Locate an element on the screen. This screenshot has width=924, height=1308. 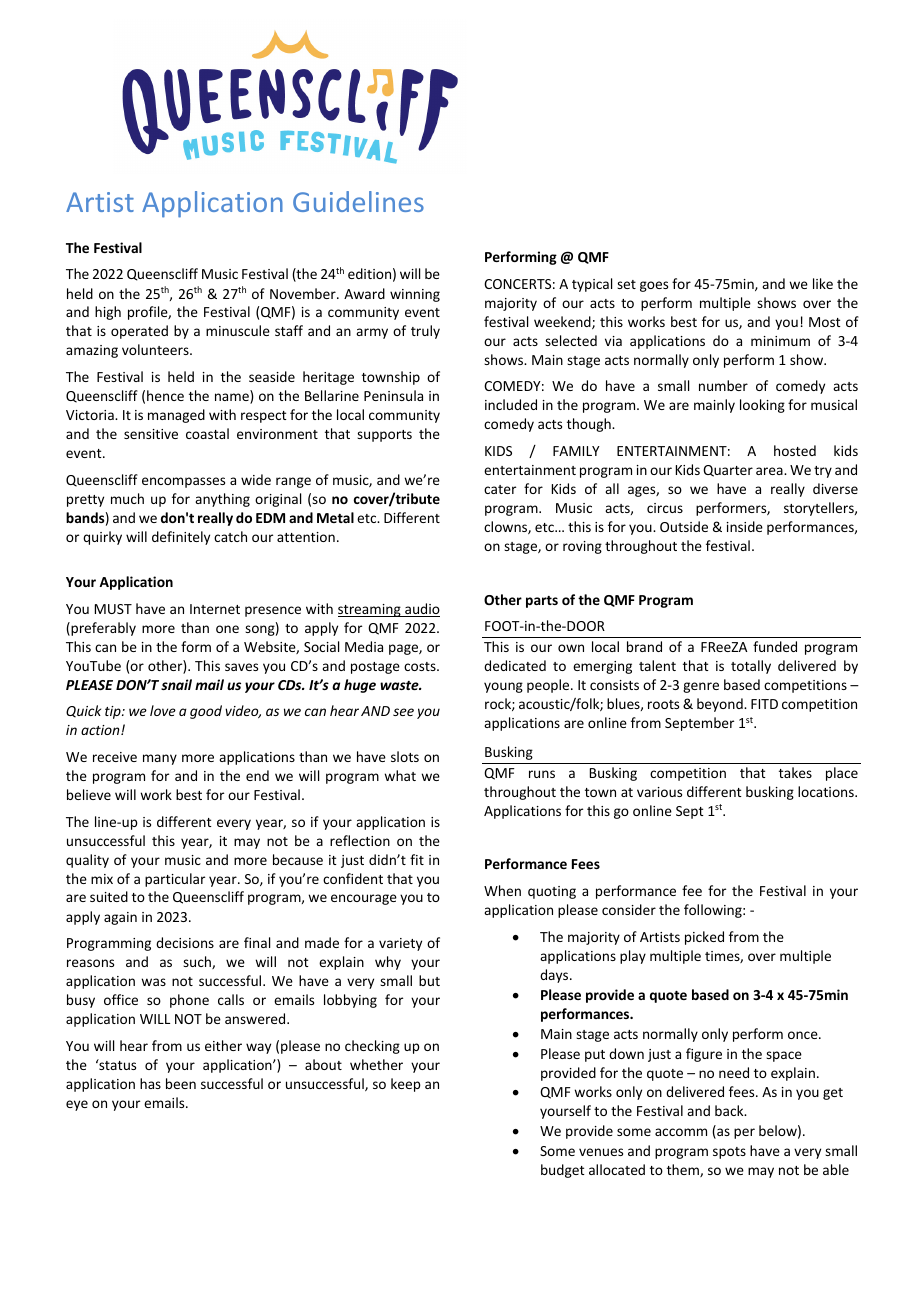
truly is located at coordinates (425, 332).
